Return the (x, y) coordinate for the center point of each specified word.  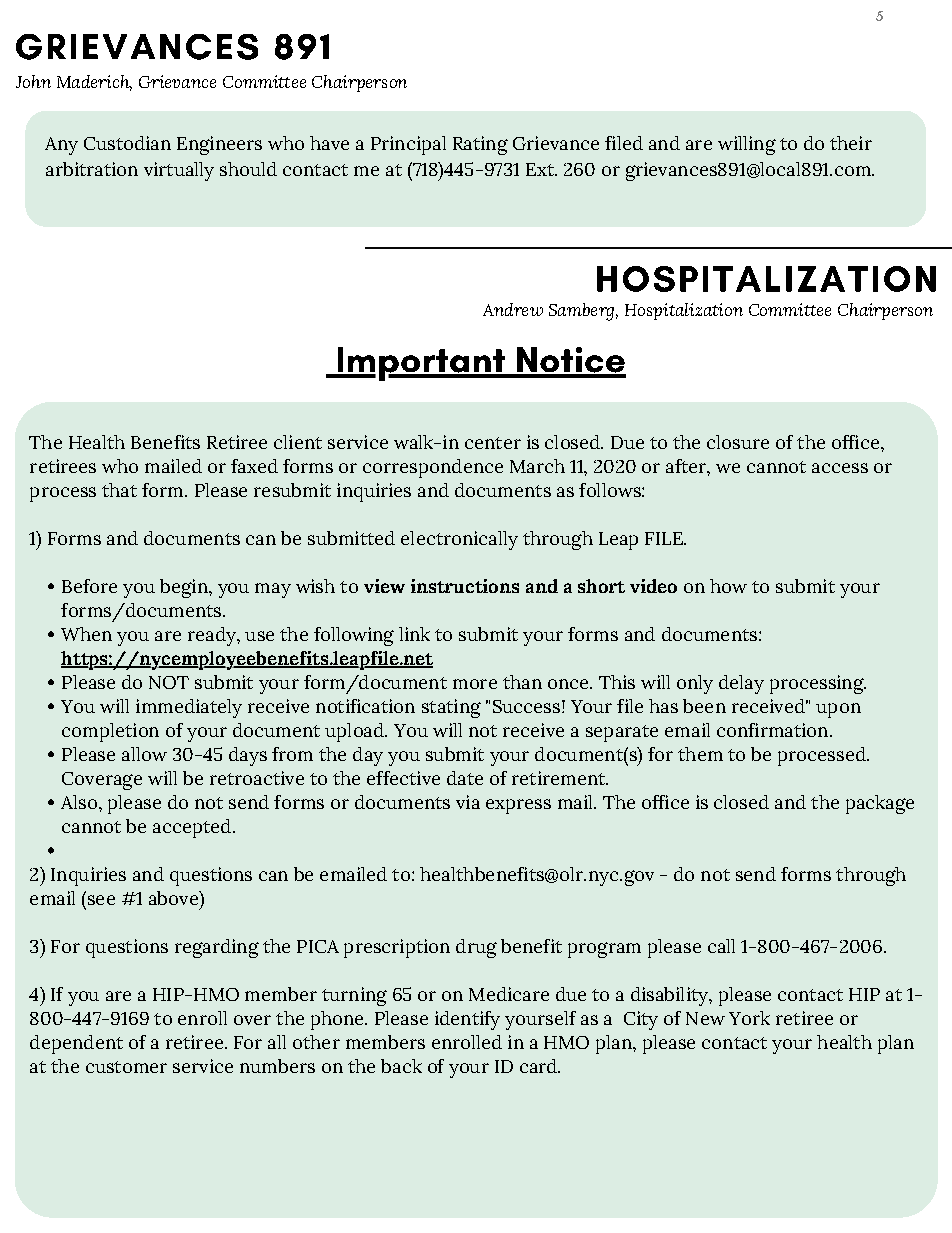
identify (467, 1020)
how (728, 586)
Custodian (127, 143)
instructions (465, 586)
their (851, 143)
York (749, 1018)
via (468, 802)
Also (79, 802)
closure (738, 442)
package (880, 804)
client (298, 442)
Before (89, 586)
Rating (480, 145)
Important (421, 364)
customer (126, 1067)
